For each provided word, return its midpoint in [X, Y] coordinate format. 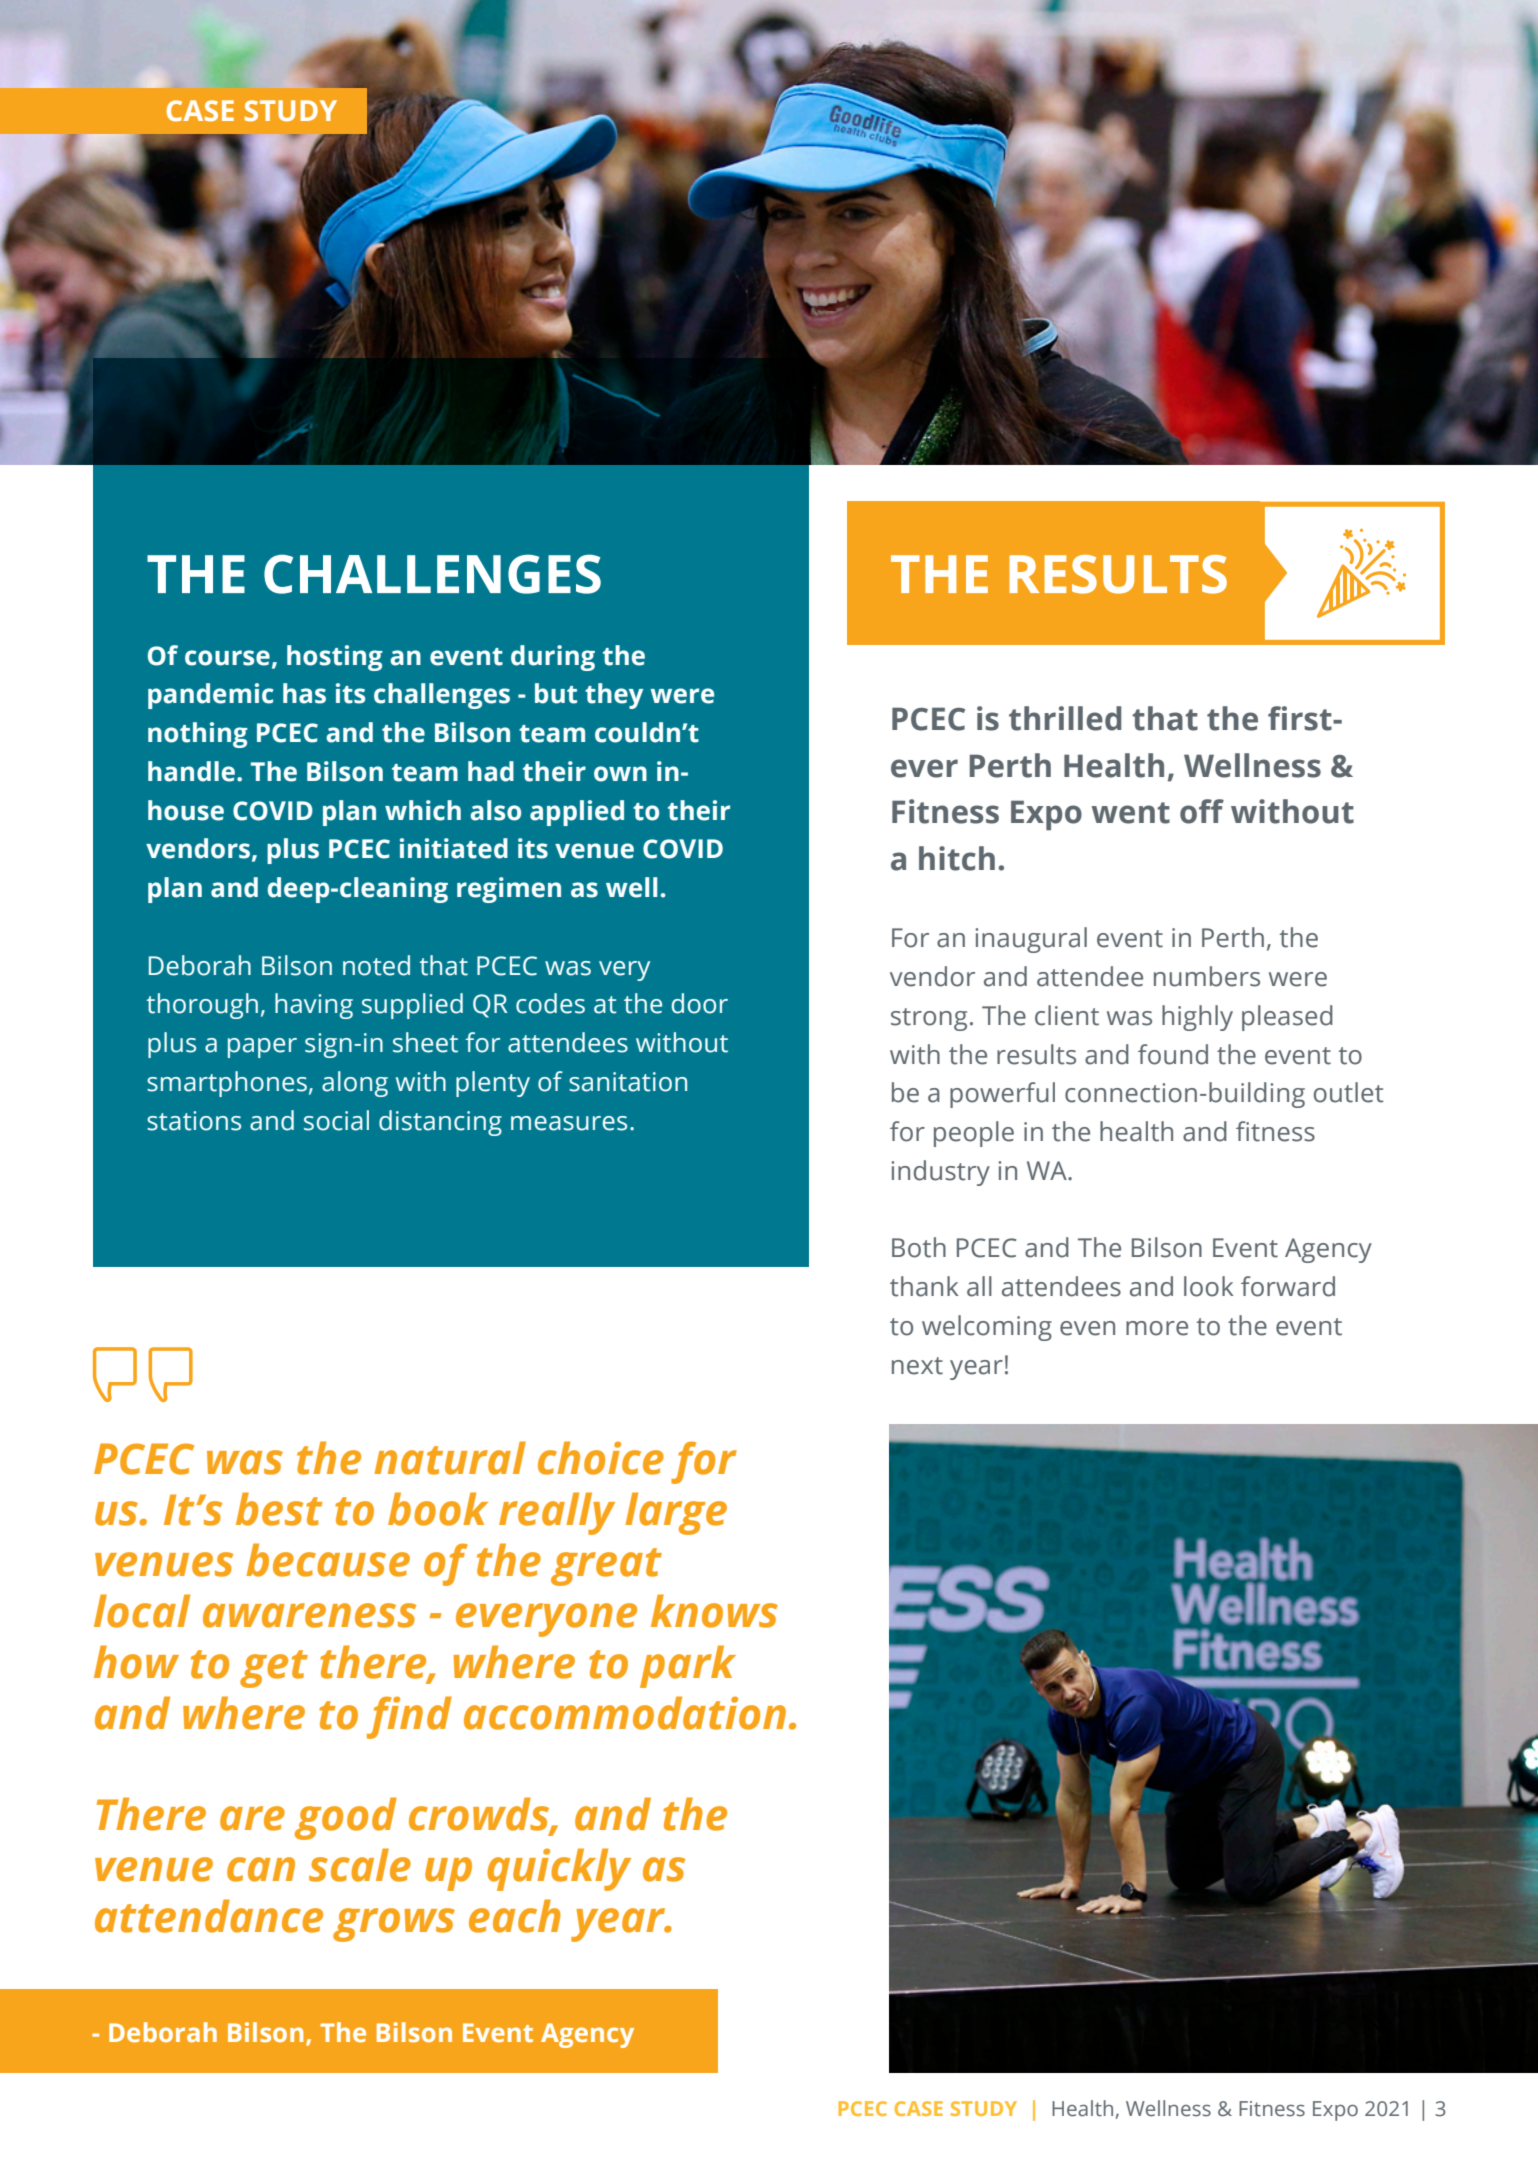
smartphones [227, 1084]
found [1173, 1054]
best [279, 1509]
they [614, 696]
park [688, 1666]
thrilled [1065, 718]
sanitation [628, 1082]
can [261, 1869]
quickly [559, 1869]
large [676, 1513]
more [1157, 1328]
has [304, 693]
